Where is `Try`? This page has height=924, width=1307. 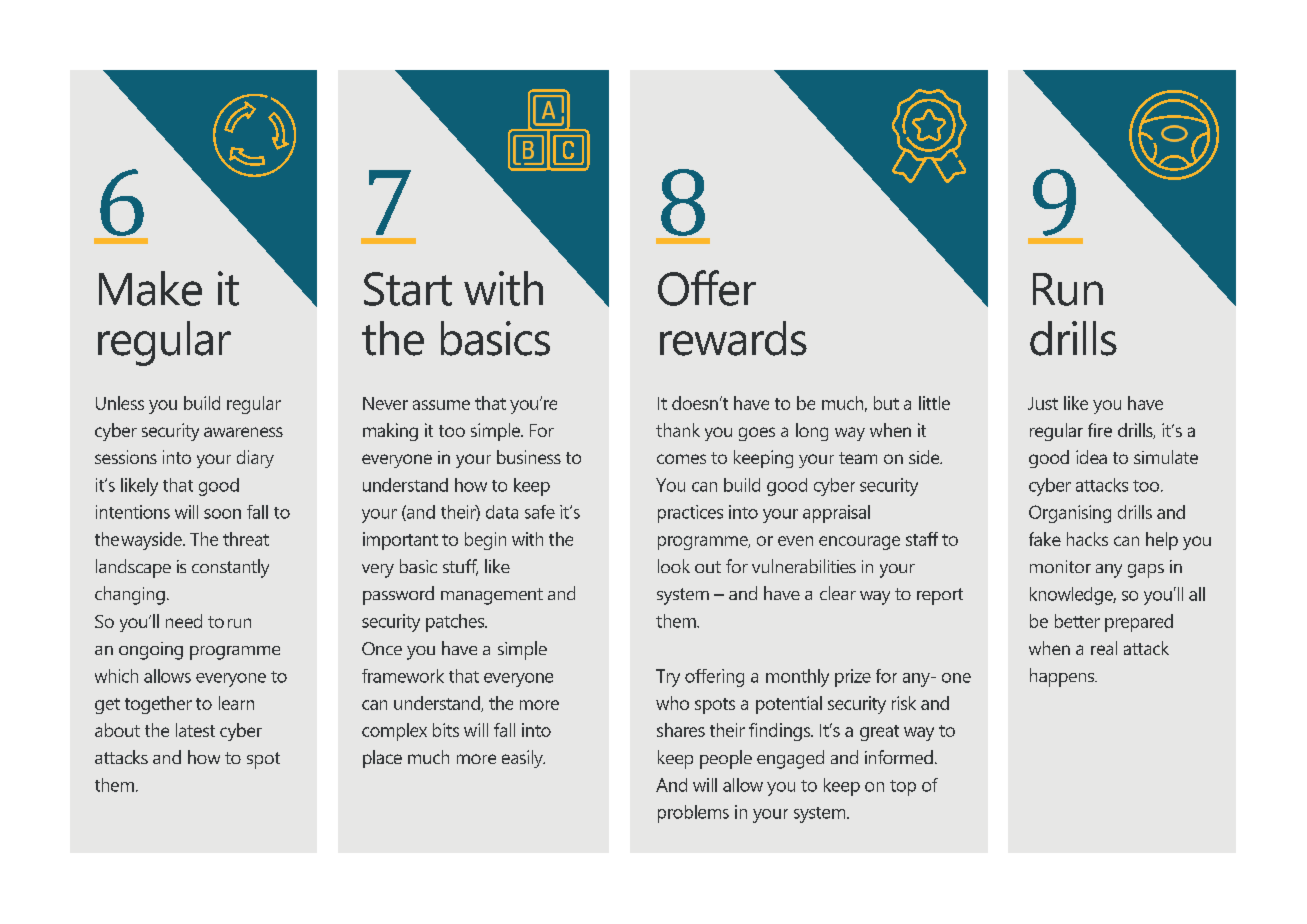
Try is located at coordinates (668, 678).
